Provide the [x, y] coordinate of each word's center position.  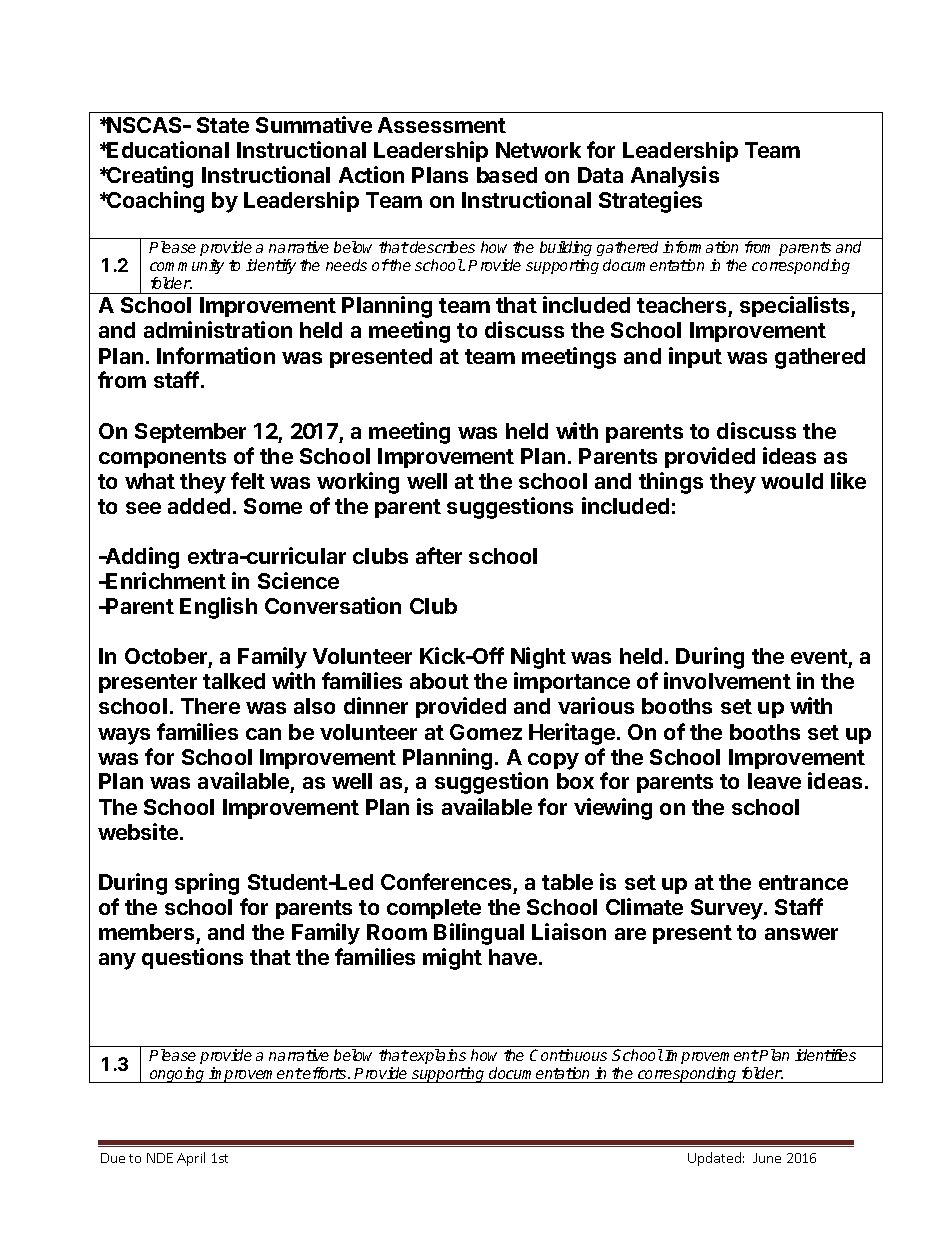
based [507, 175]
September [190, 433]
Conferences [446, 881]
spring [207, 884]
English [218, 608]
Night [538, 658]
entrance [803, 882]
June [767, 1158]
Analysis [675, 177]
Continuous [568, 1055]
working [358, 483]
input [695, 357]
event [819, 656]
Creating [149, 177]
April [191, 1159]
